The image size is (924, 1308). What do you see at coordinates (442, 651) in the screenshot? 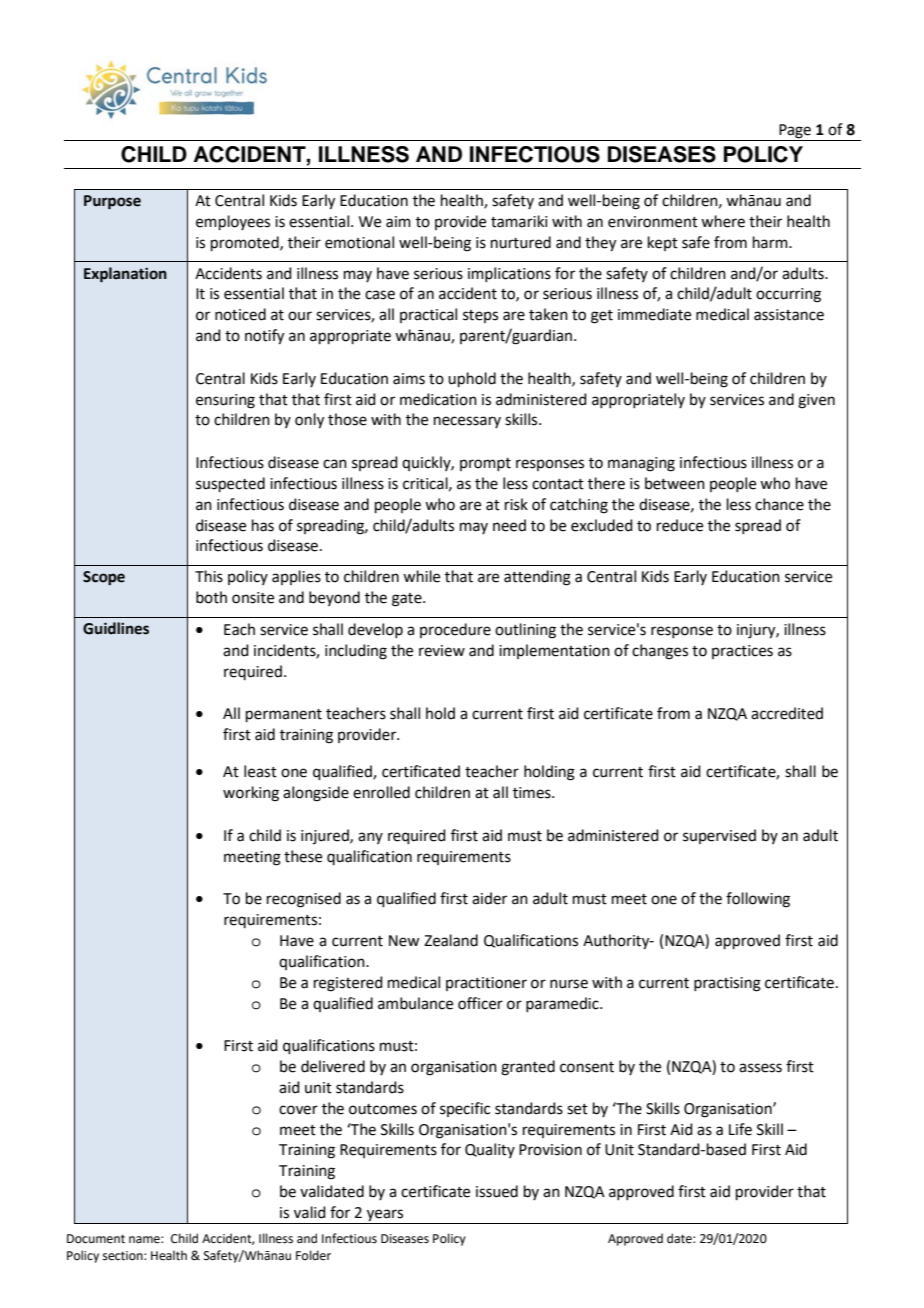
I see `review` at bounding box center [442, 651].
